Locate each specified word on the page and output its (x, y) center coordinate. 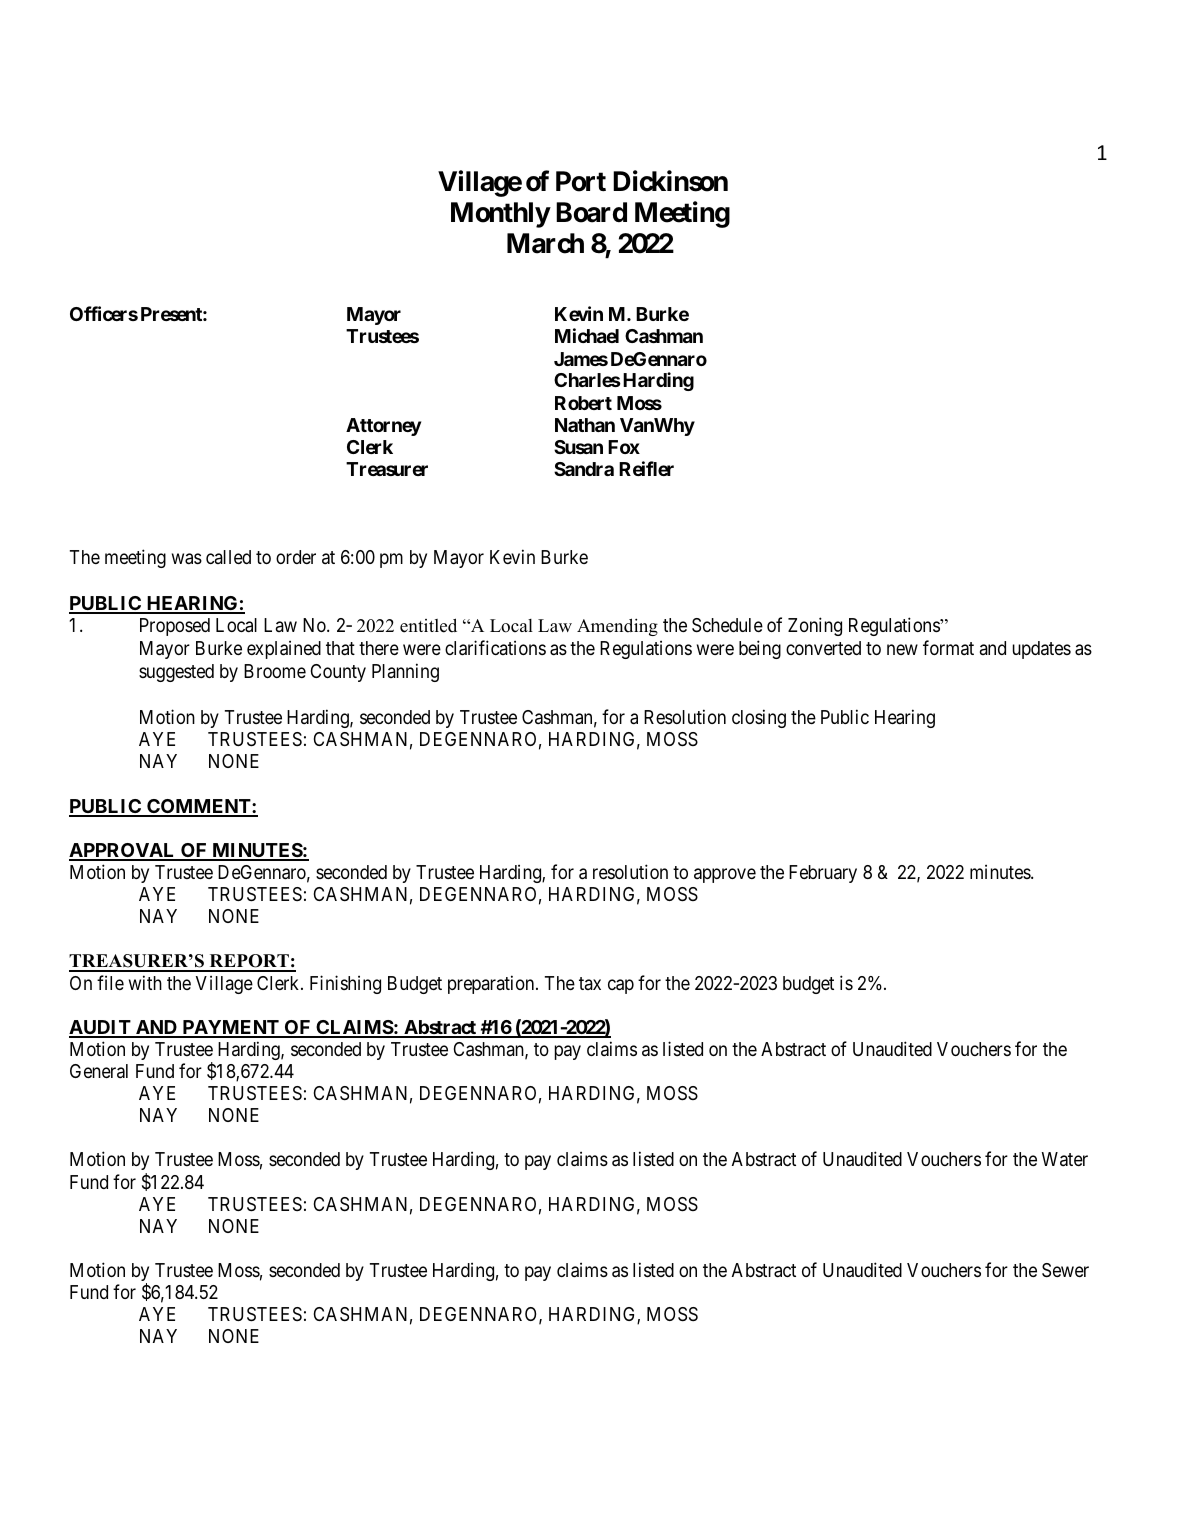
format (948, 647)
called (228, 557)
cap (621, 986)
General (99, 1071)
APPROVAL (123, 851)
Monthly (500, 215)
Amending (617, 627)
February (823, 874)
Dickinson (670, 181)
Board (591, 212)
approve (725, 875)
